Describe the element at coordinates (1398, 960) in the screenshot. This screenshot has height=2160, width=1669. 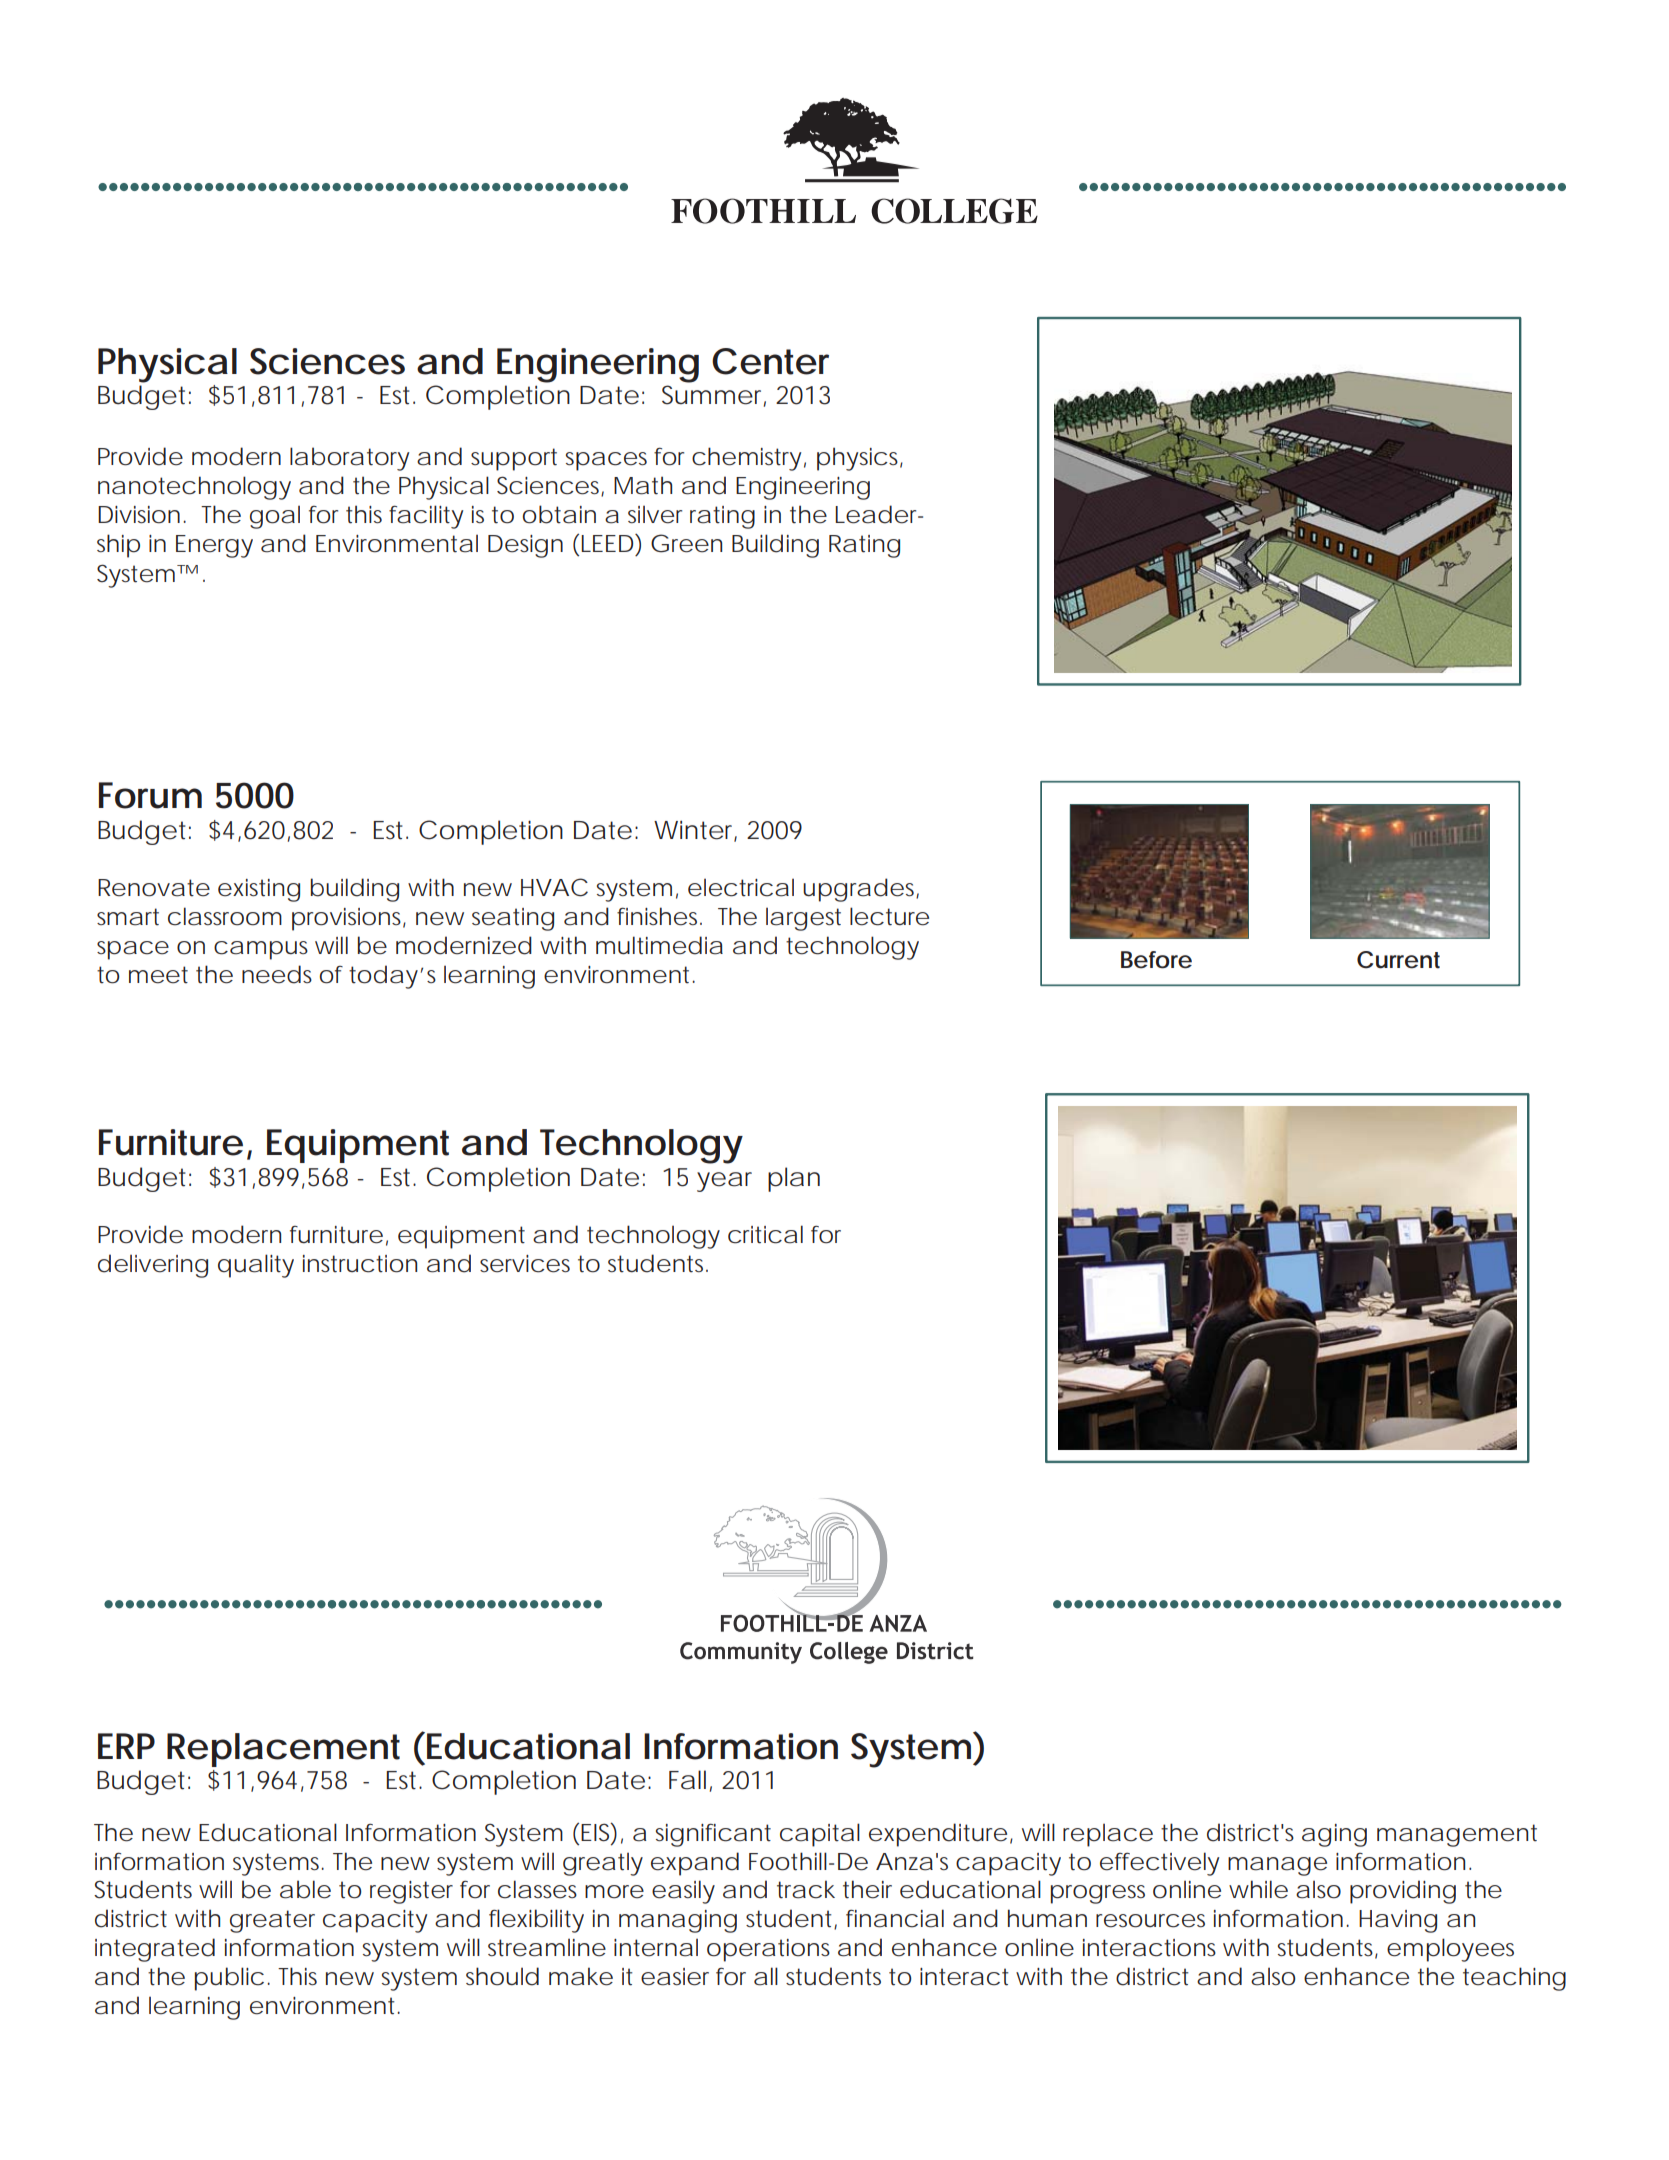
I see `Current` at that location.
